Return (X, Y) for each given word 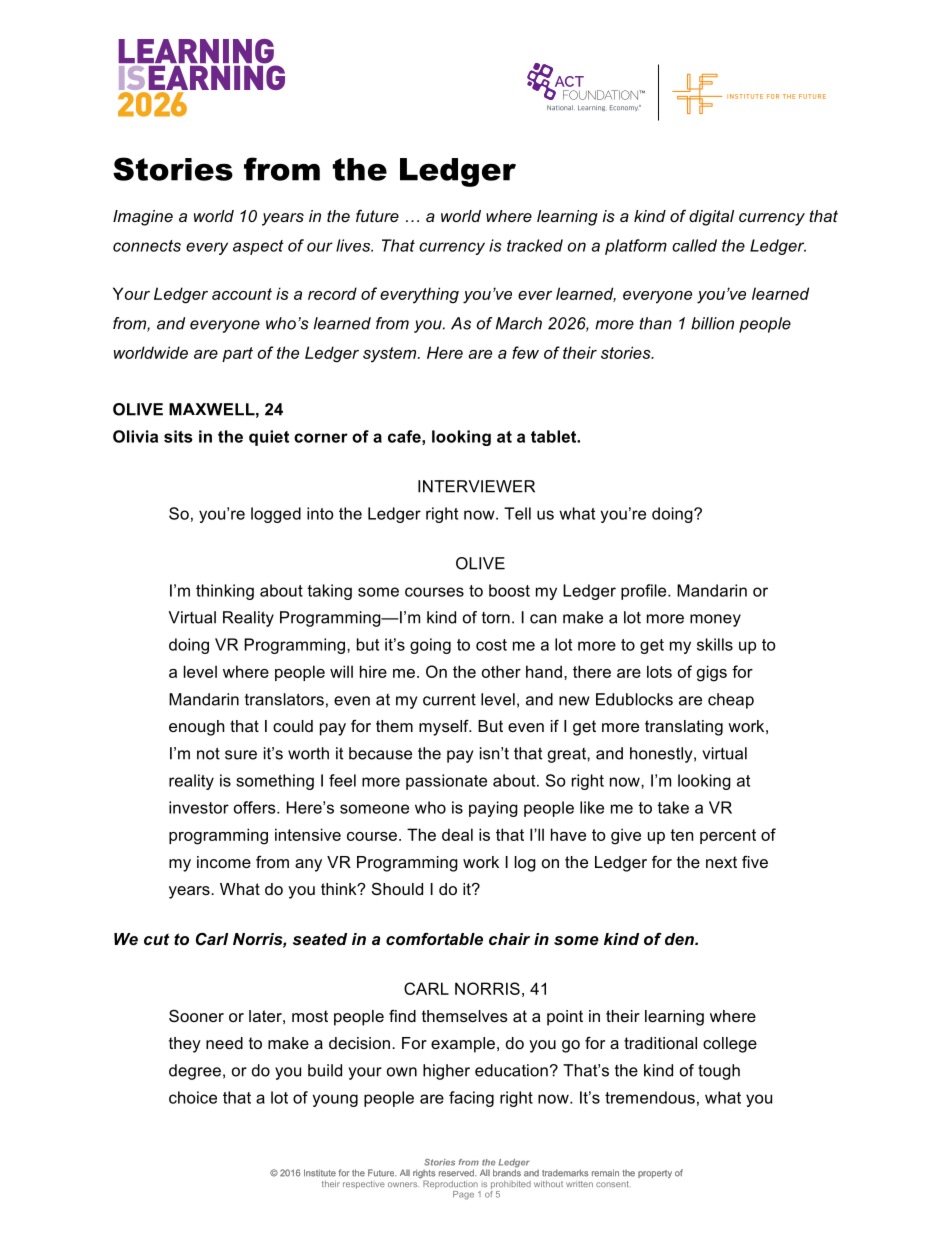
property (655, 1174)
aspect (258, 247)
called (694, 245)
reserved (457, 1173)
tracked (535, 245)
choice (193, 1097)
